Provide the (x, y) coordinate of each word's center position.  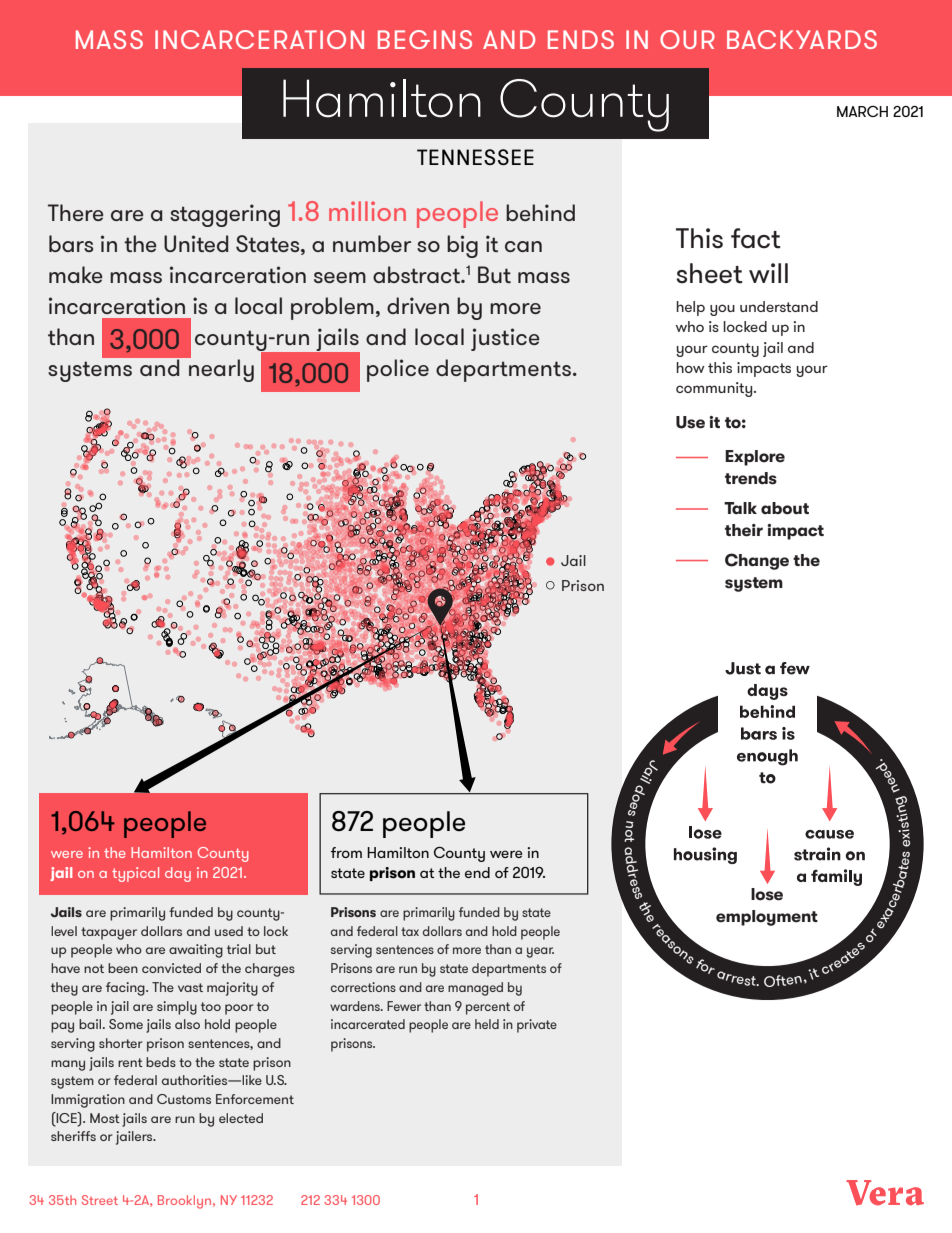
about (785, 508)
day (178, 874)
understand (779, 306)
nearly (220, 369)
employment (767, 918)
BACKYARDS (802, 39)
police (398, 370)
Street (100, 1200)
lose (767, 894)
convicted (171, 968)
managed (475, 989)
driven (418, 305)
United (196, 243)
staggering (225, 215)
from (346, 852)
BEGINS (425, 39)
